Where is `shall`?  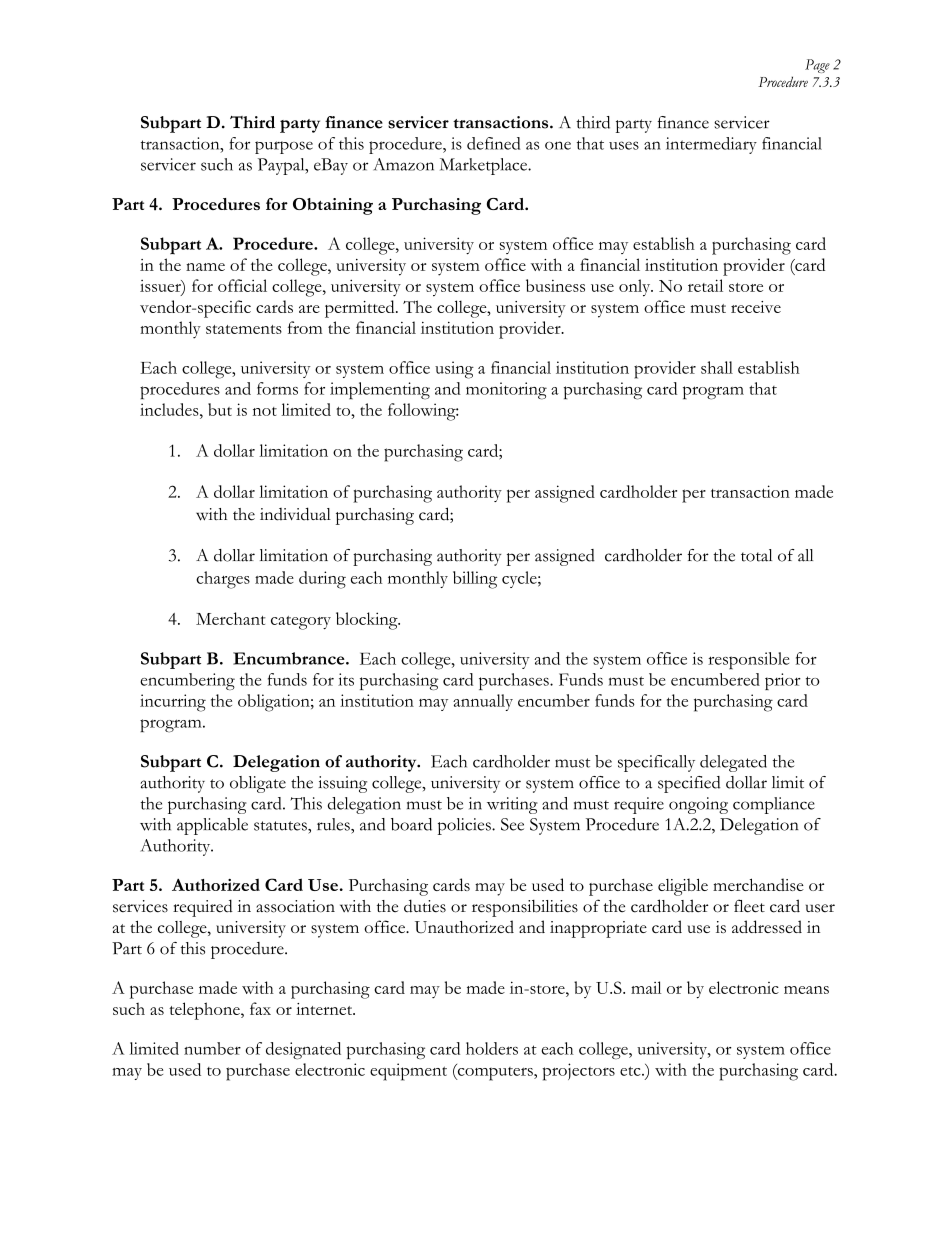 shall is located at coordinates (717, 367).
